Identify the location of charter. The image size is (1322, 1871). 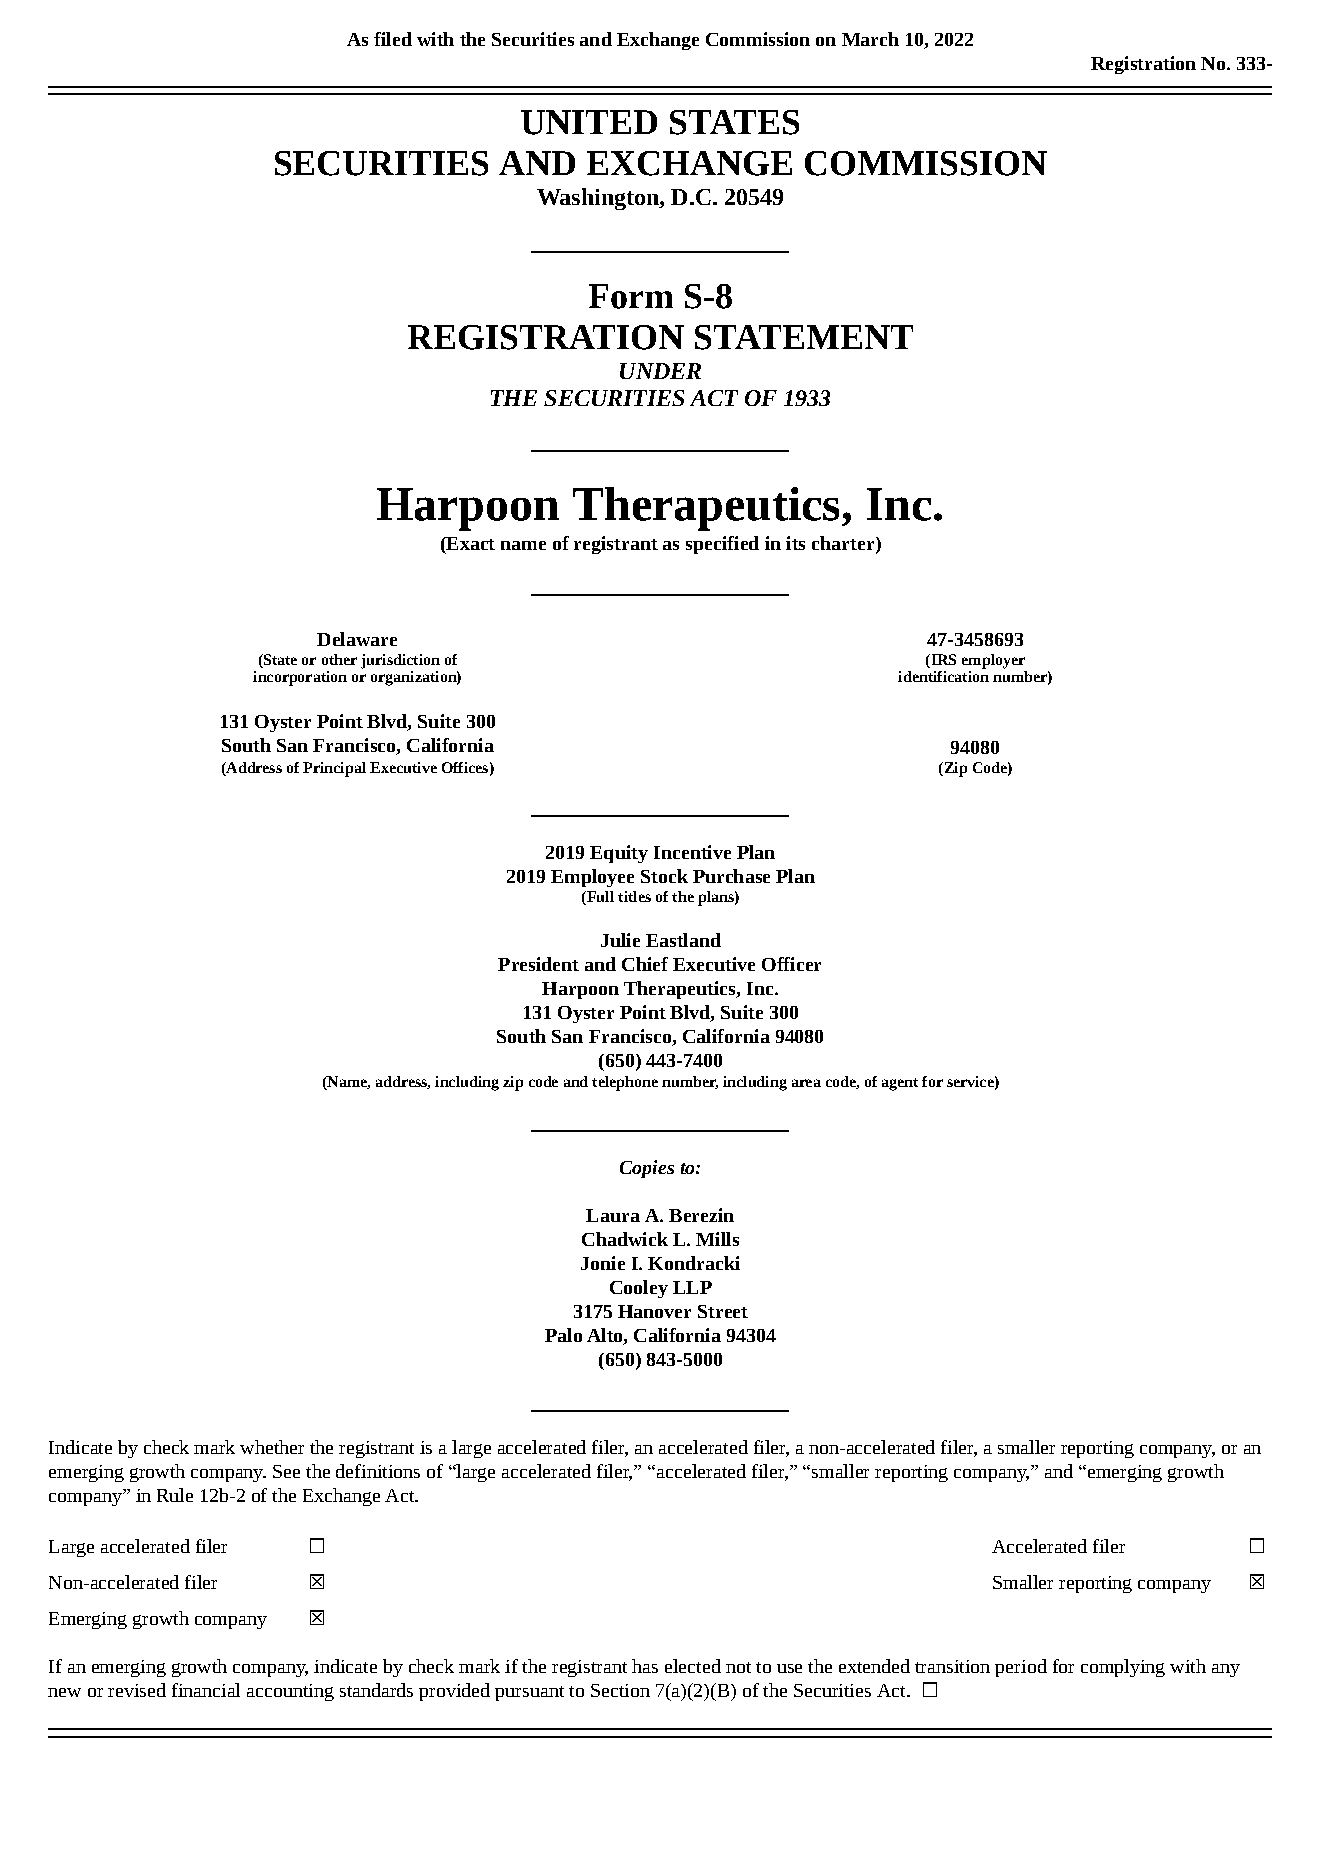
(844, 543).
